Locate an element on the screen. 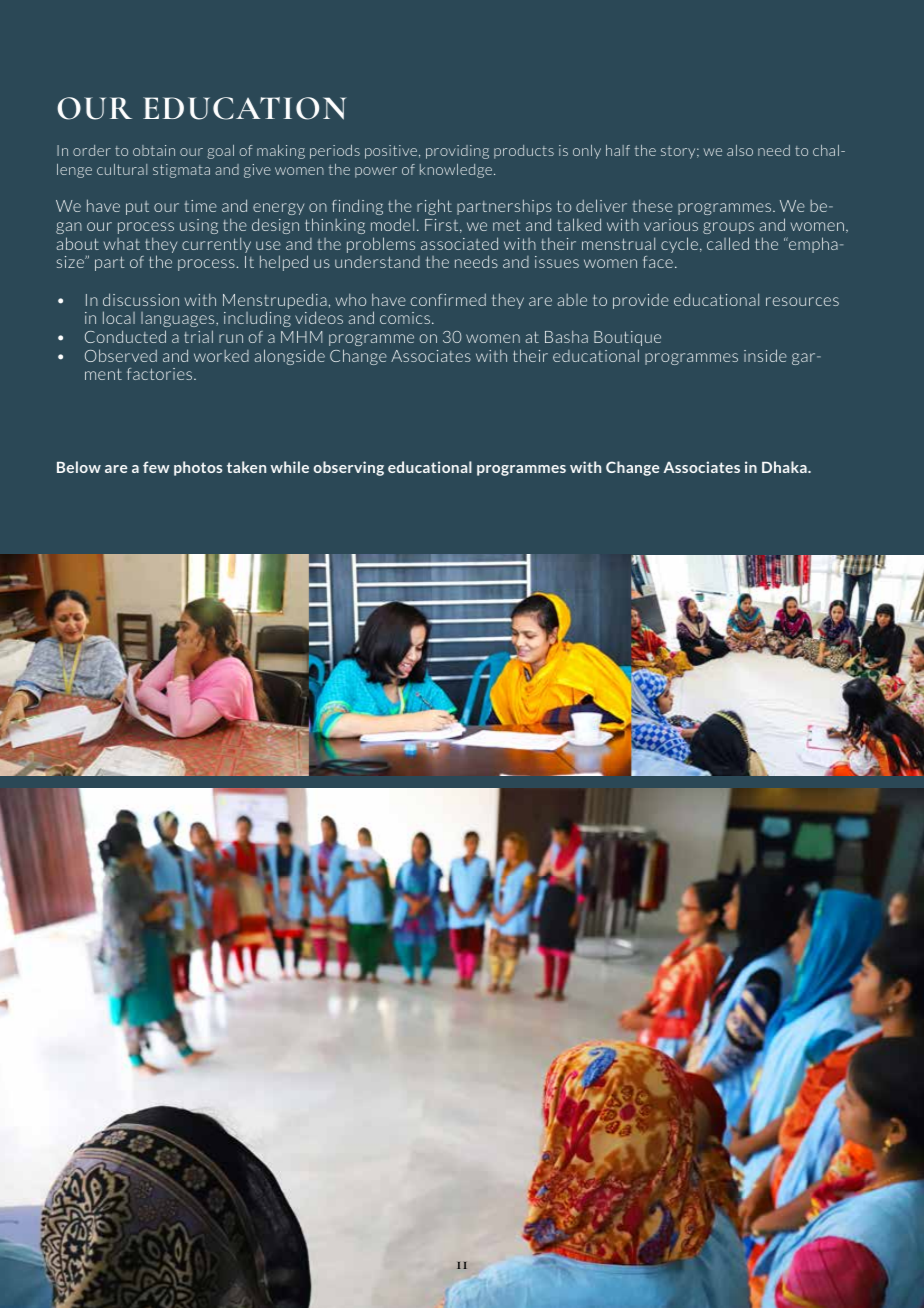 Image resolution: width=924 pixels, height=1308 pixels. associated is located at coordinates (459, 243).
